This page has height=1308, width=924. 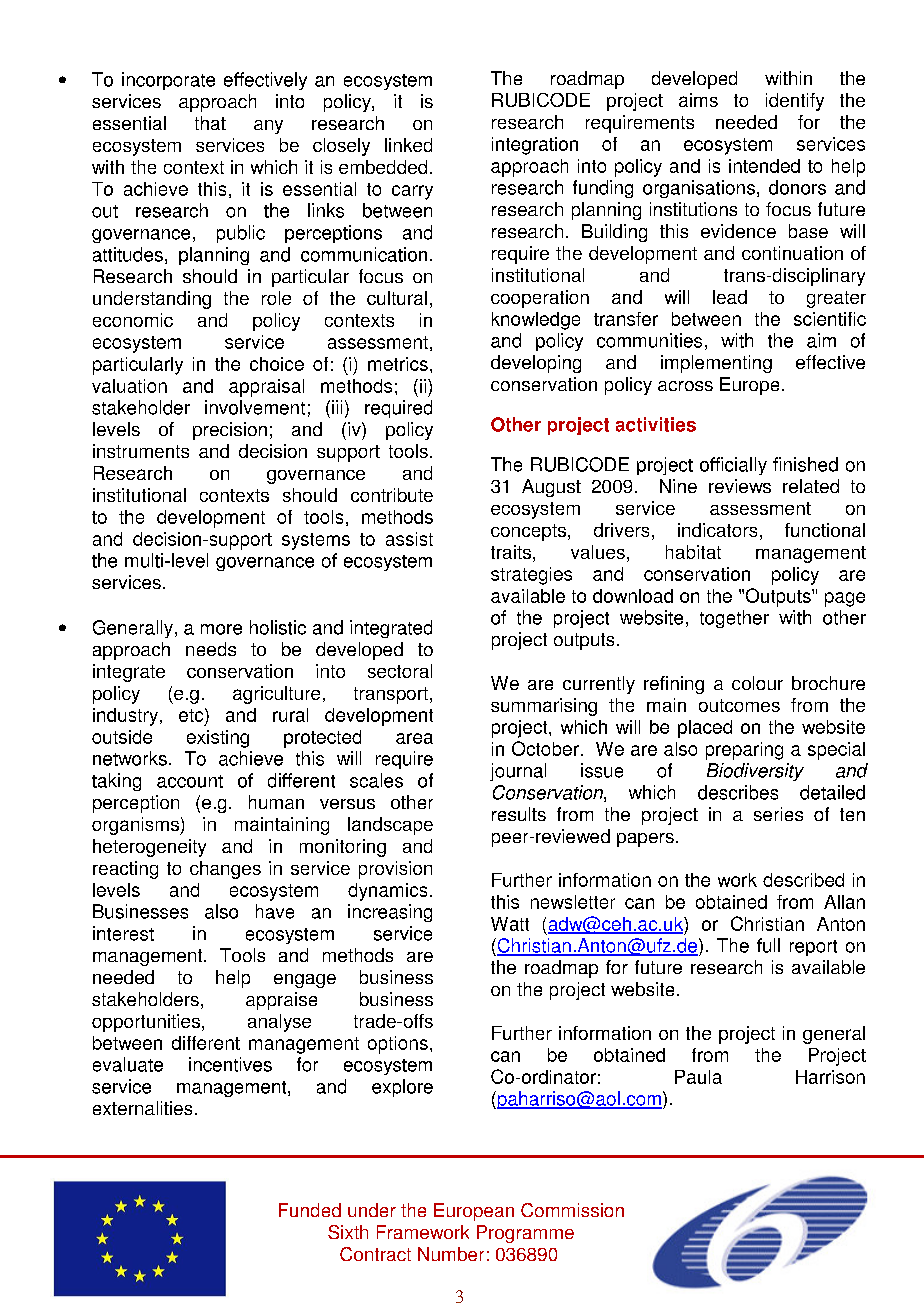 I want to click on integration, so click(x=535, y=146).
